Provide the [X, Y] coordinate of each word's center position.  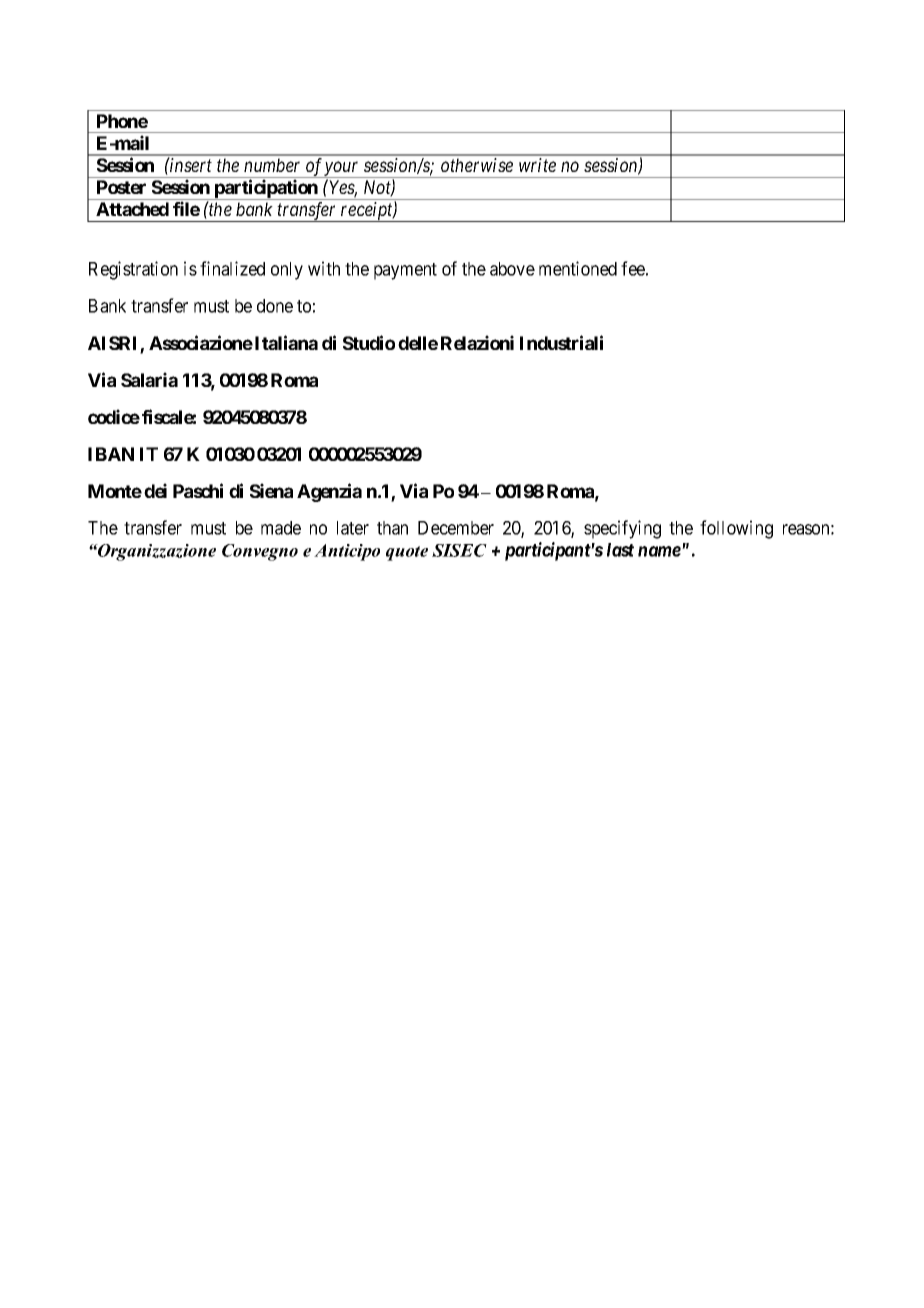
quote [407, 553]
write [537, 165]
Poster [121, 187]
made [281, 528]
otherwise [477, 165]
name [659, 551]
